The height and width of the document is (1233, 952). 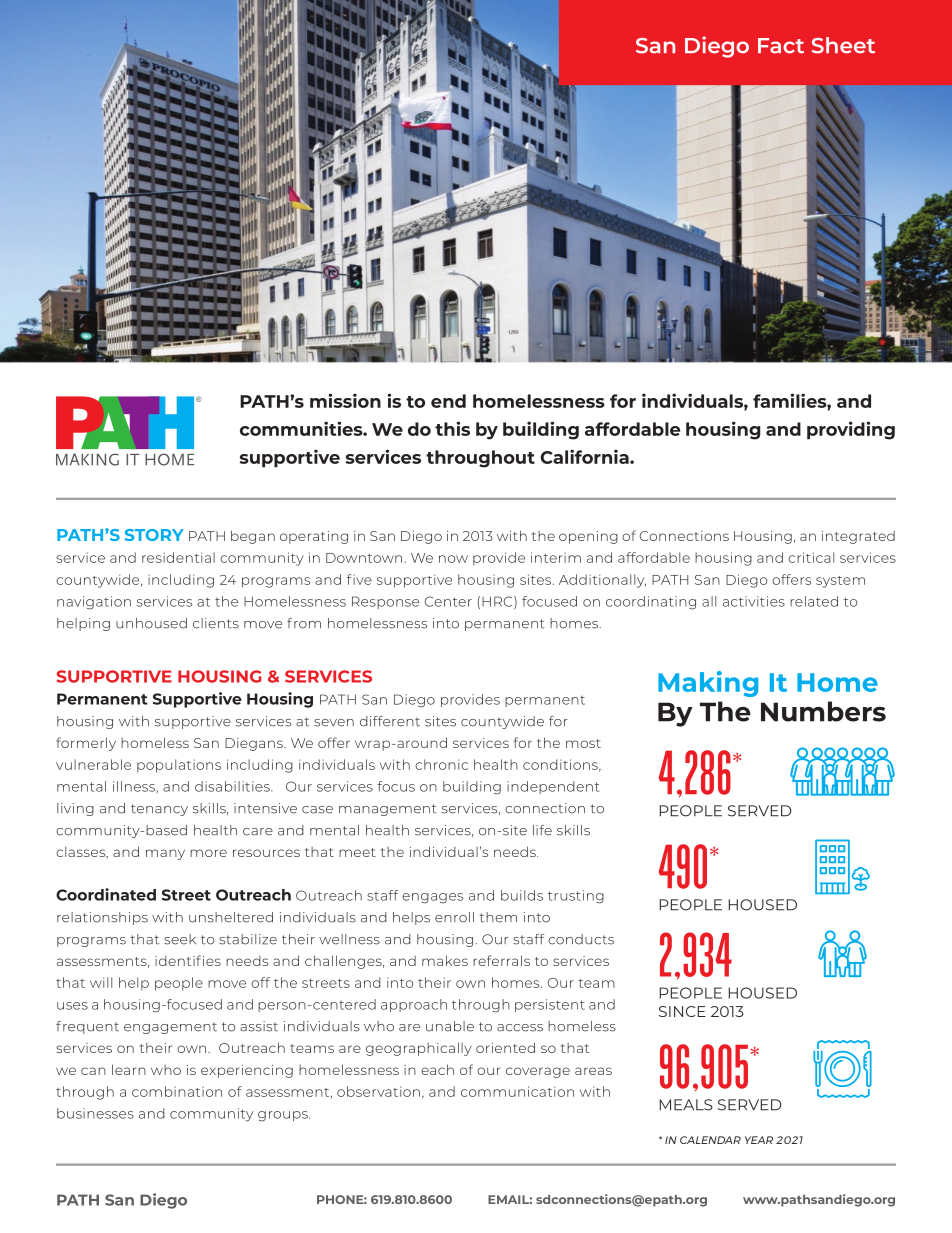 What do you see at coordinates (452, 428) in the document?
I see `this` at bounding box center [452, 428].
